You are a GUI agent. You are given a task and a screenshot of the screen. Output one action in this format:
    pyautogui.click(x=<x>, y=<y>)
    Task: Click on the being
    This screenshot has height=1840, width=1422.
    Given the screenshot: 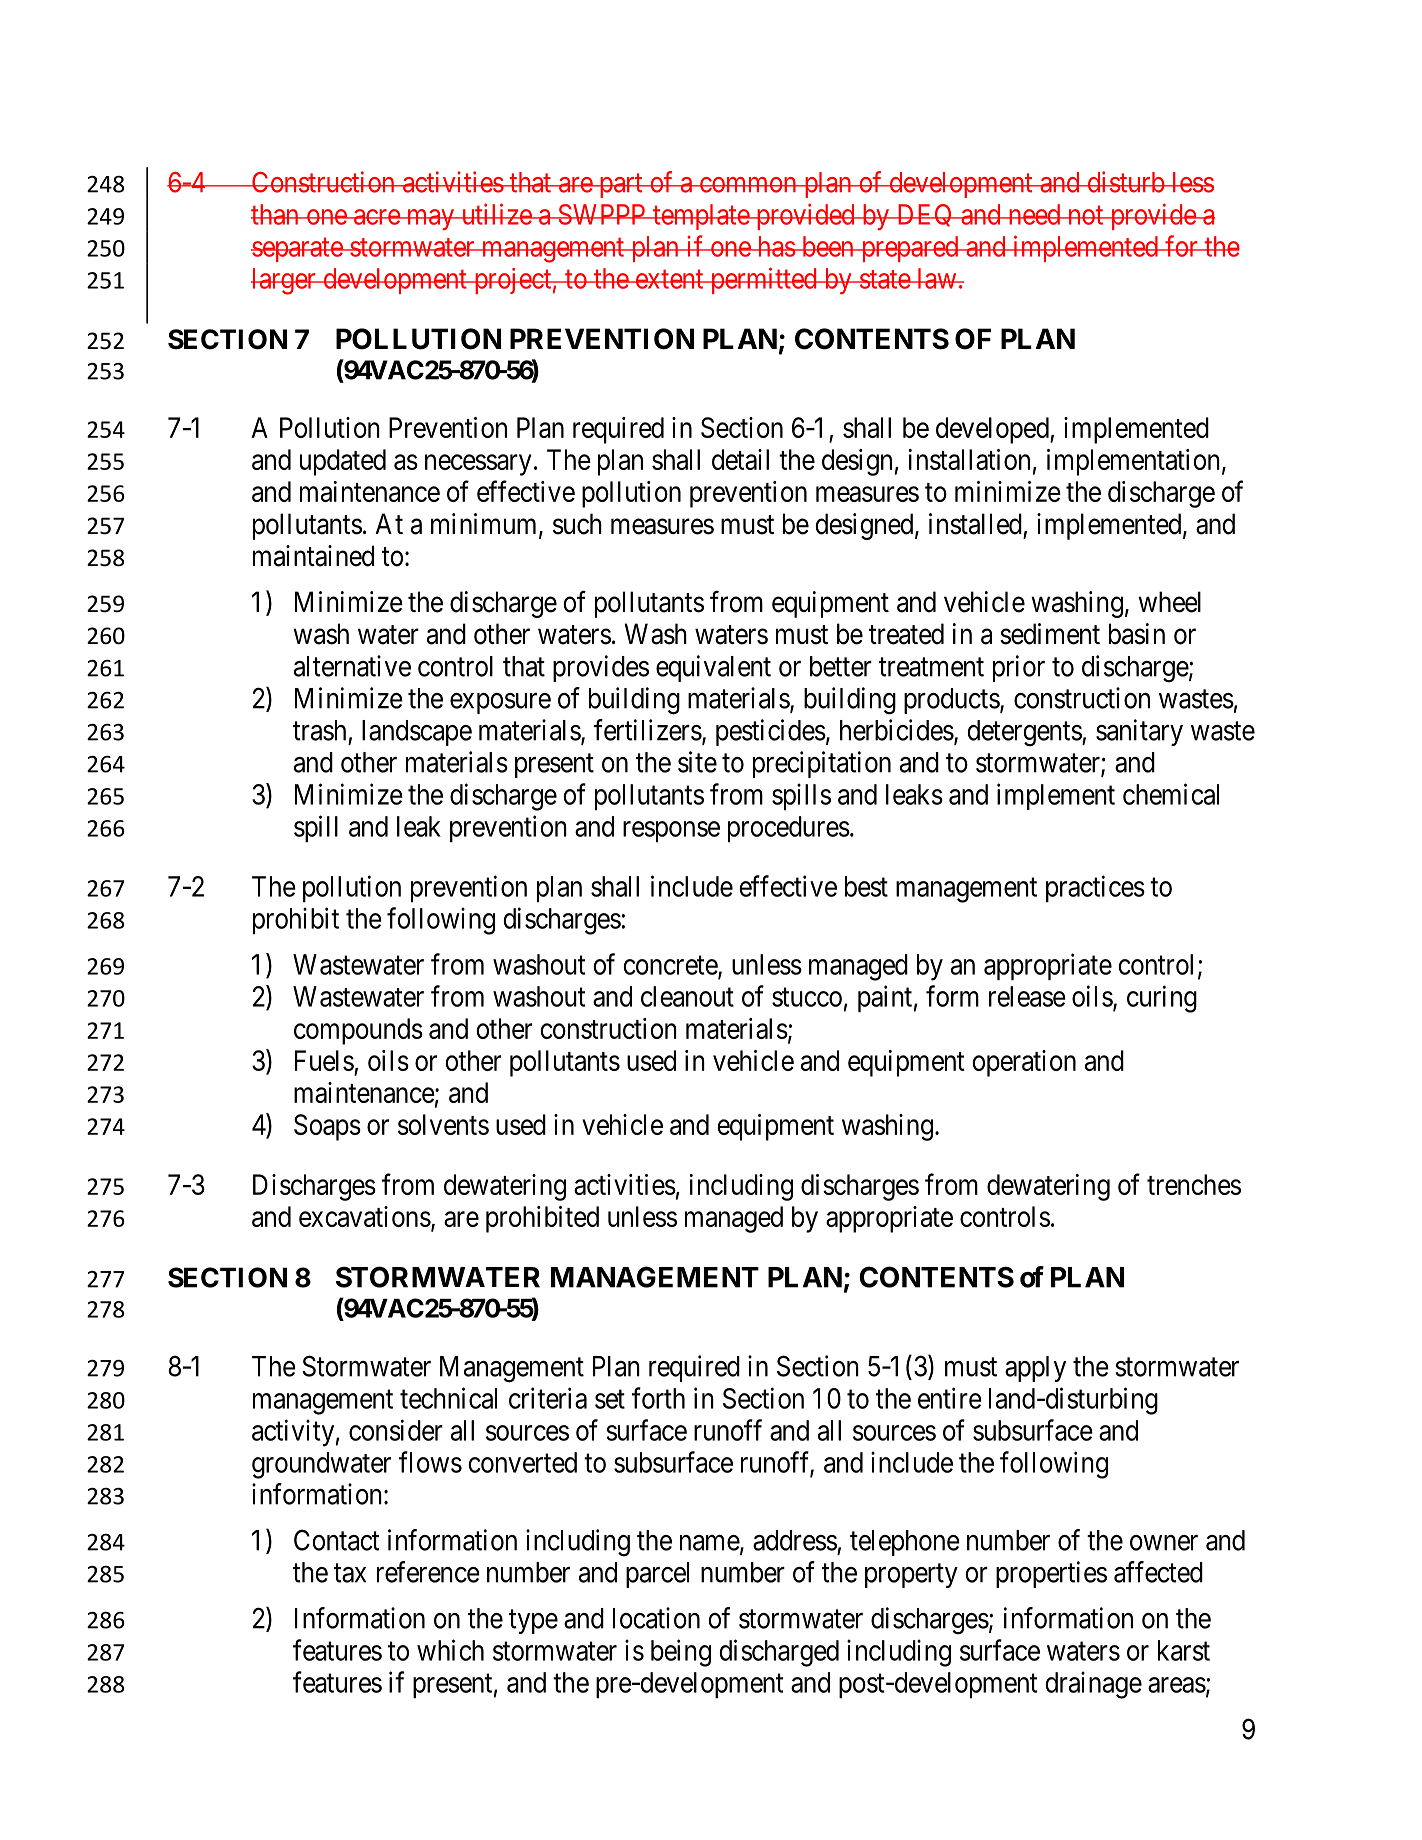 What is the action you would take?
    pyautogui.click(x=681, y=1653)
